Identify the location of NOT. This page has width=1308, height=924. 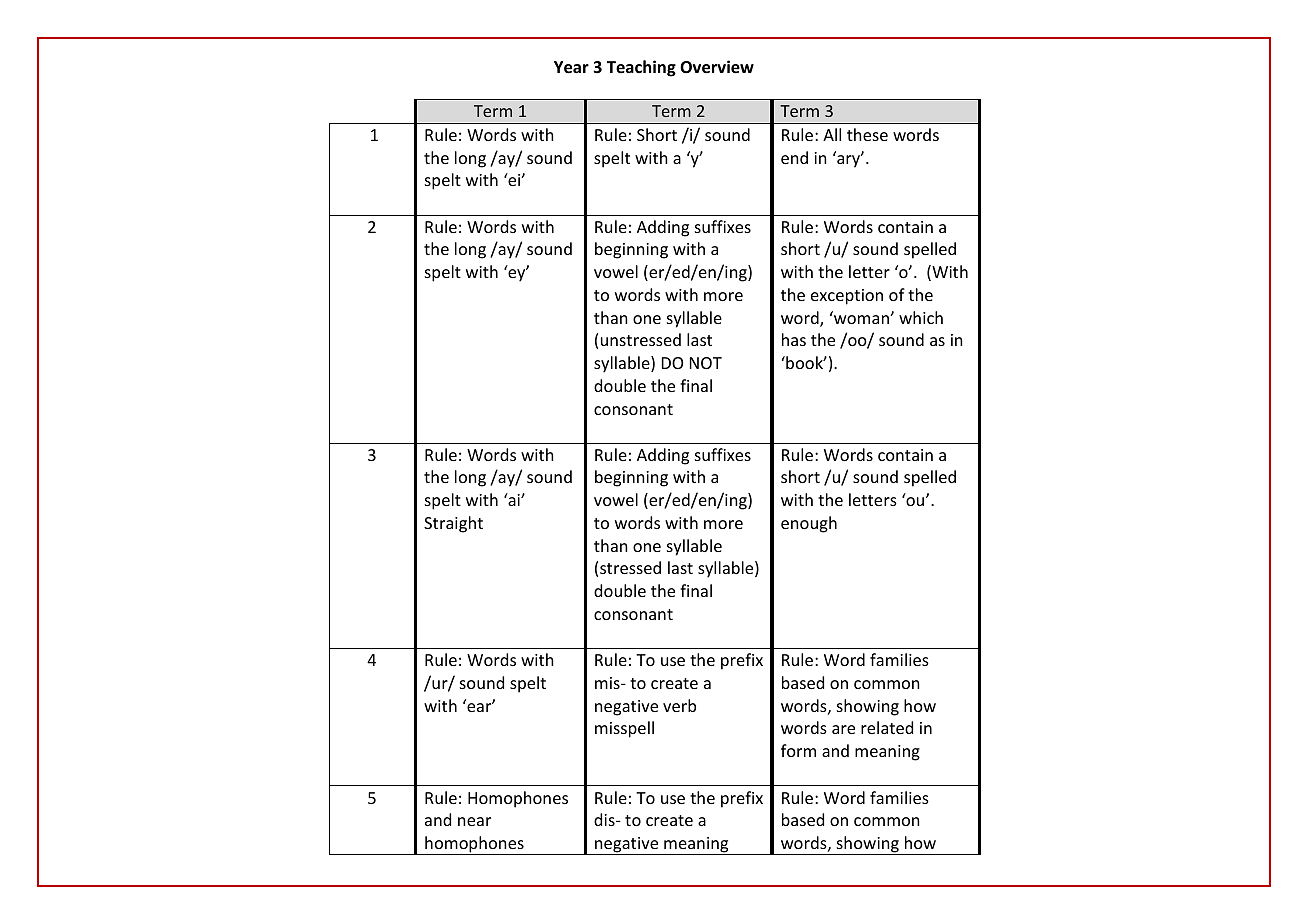
(706, 363).
